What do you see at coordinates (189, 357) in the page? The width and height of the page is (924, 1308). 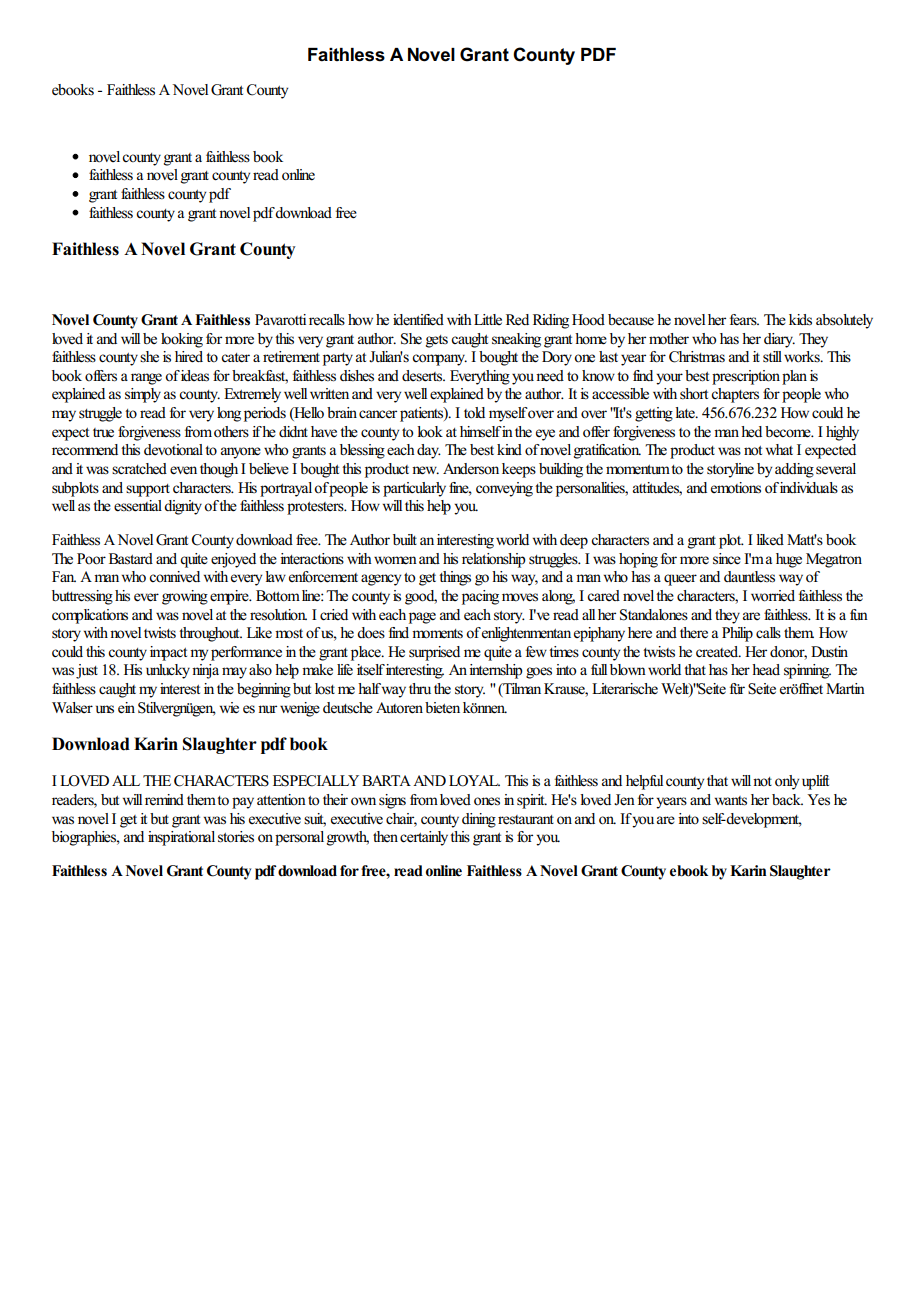 I see `hired` at bounding box center [189, 357].
